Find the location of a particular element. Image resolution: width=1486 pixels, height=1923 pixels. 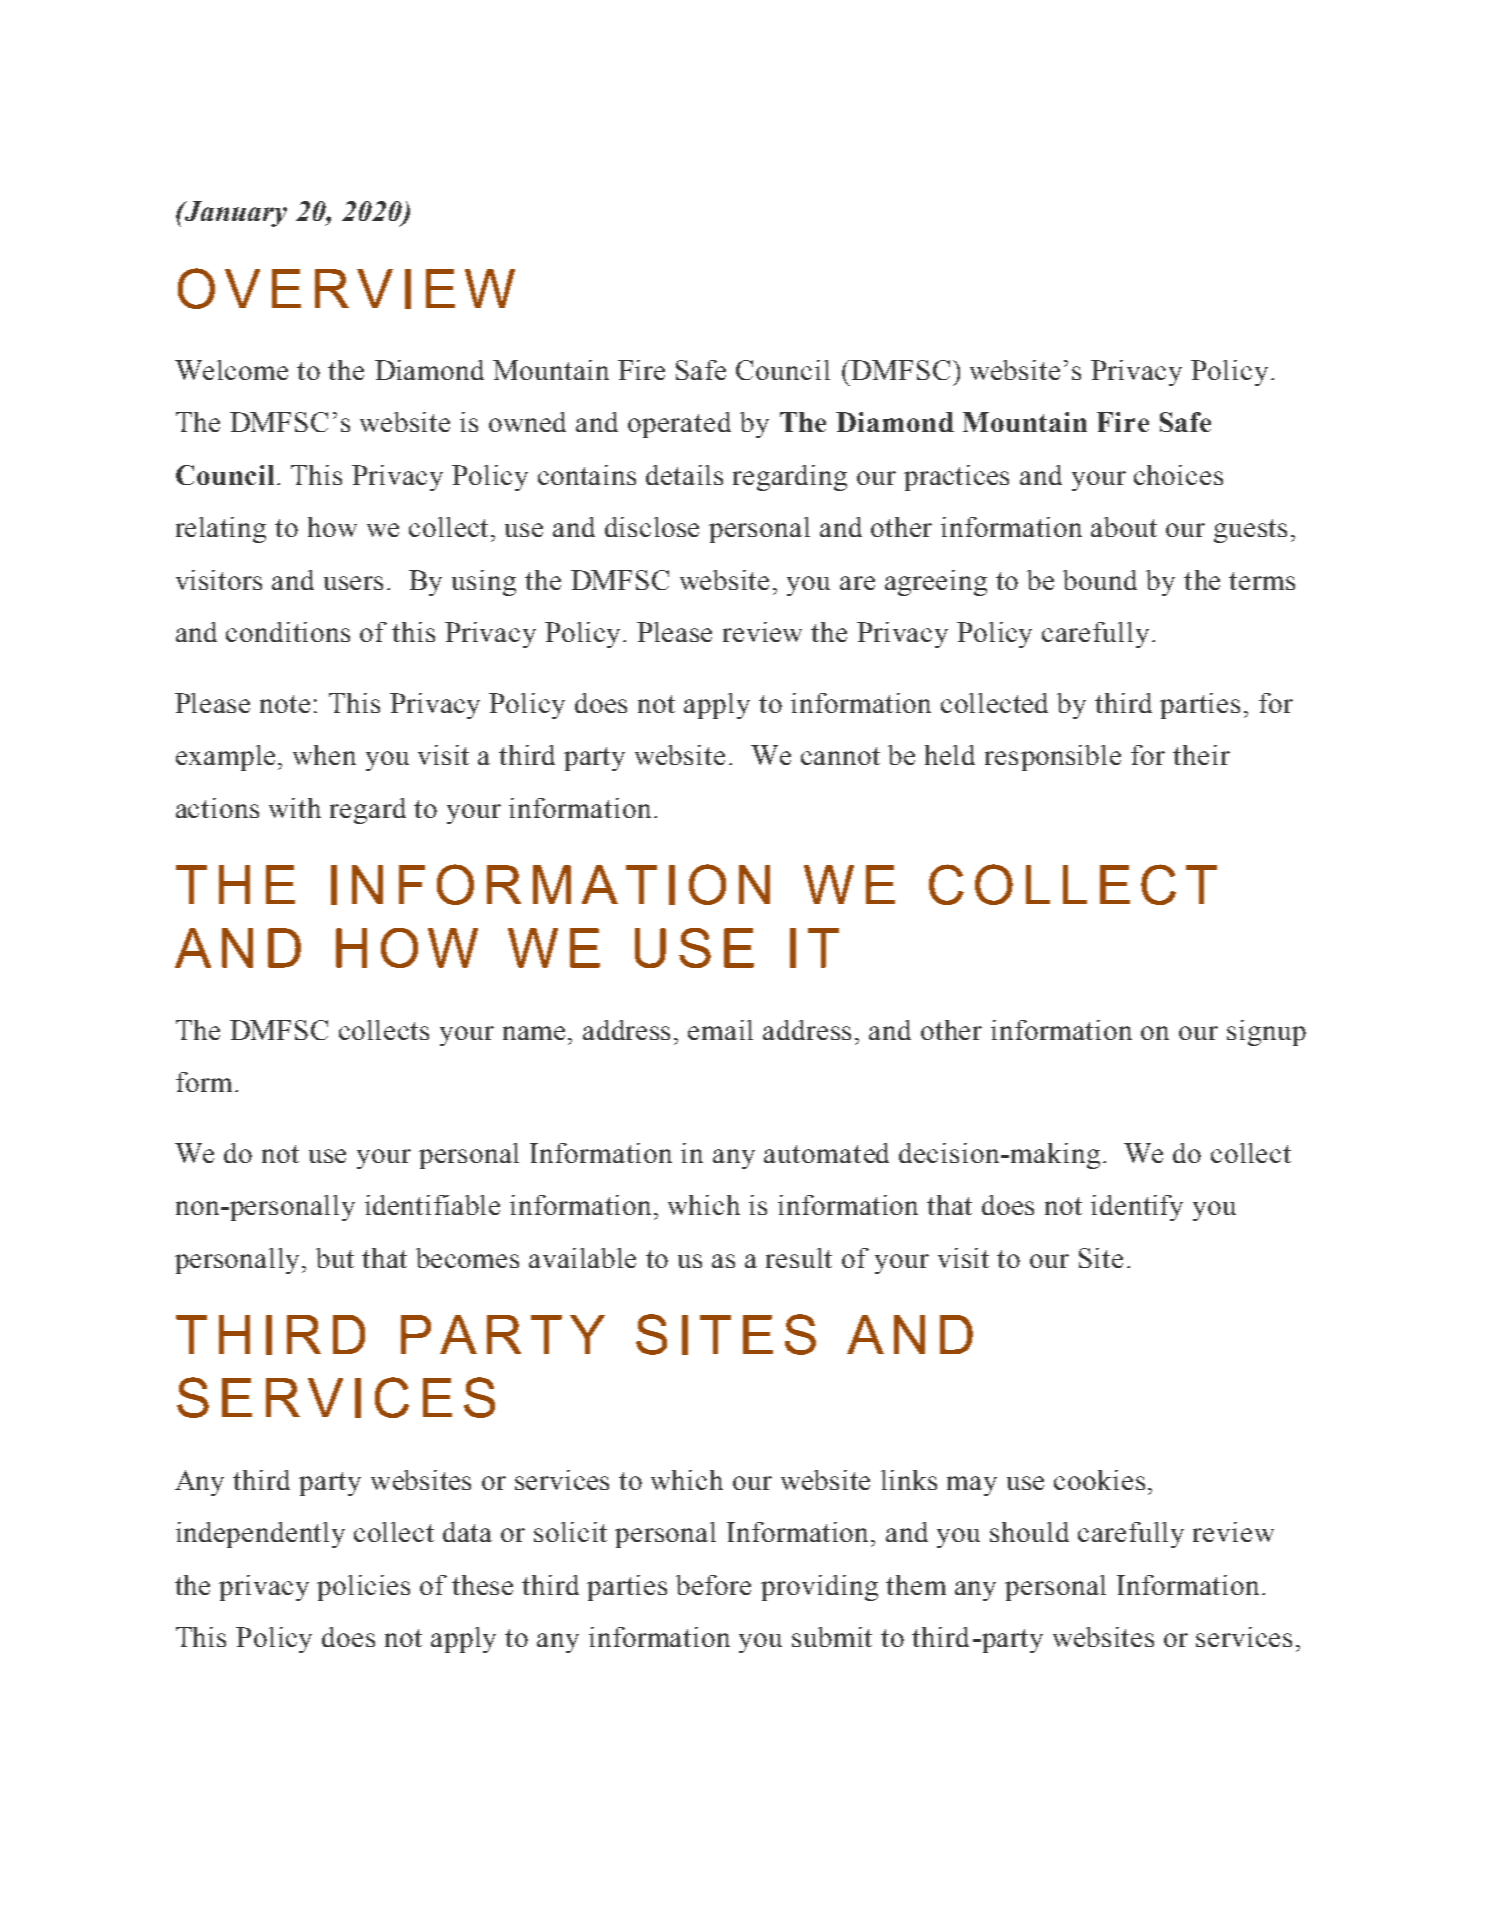

operated is located at coordinates (679, 425).
